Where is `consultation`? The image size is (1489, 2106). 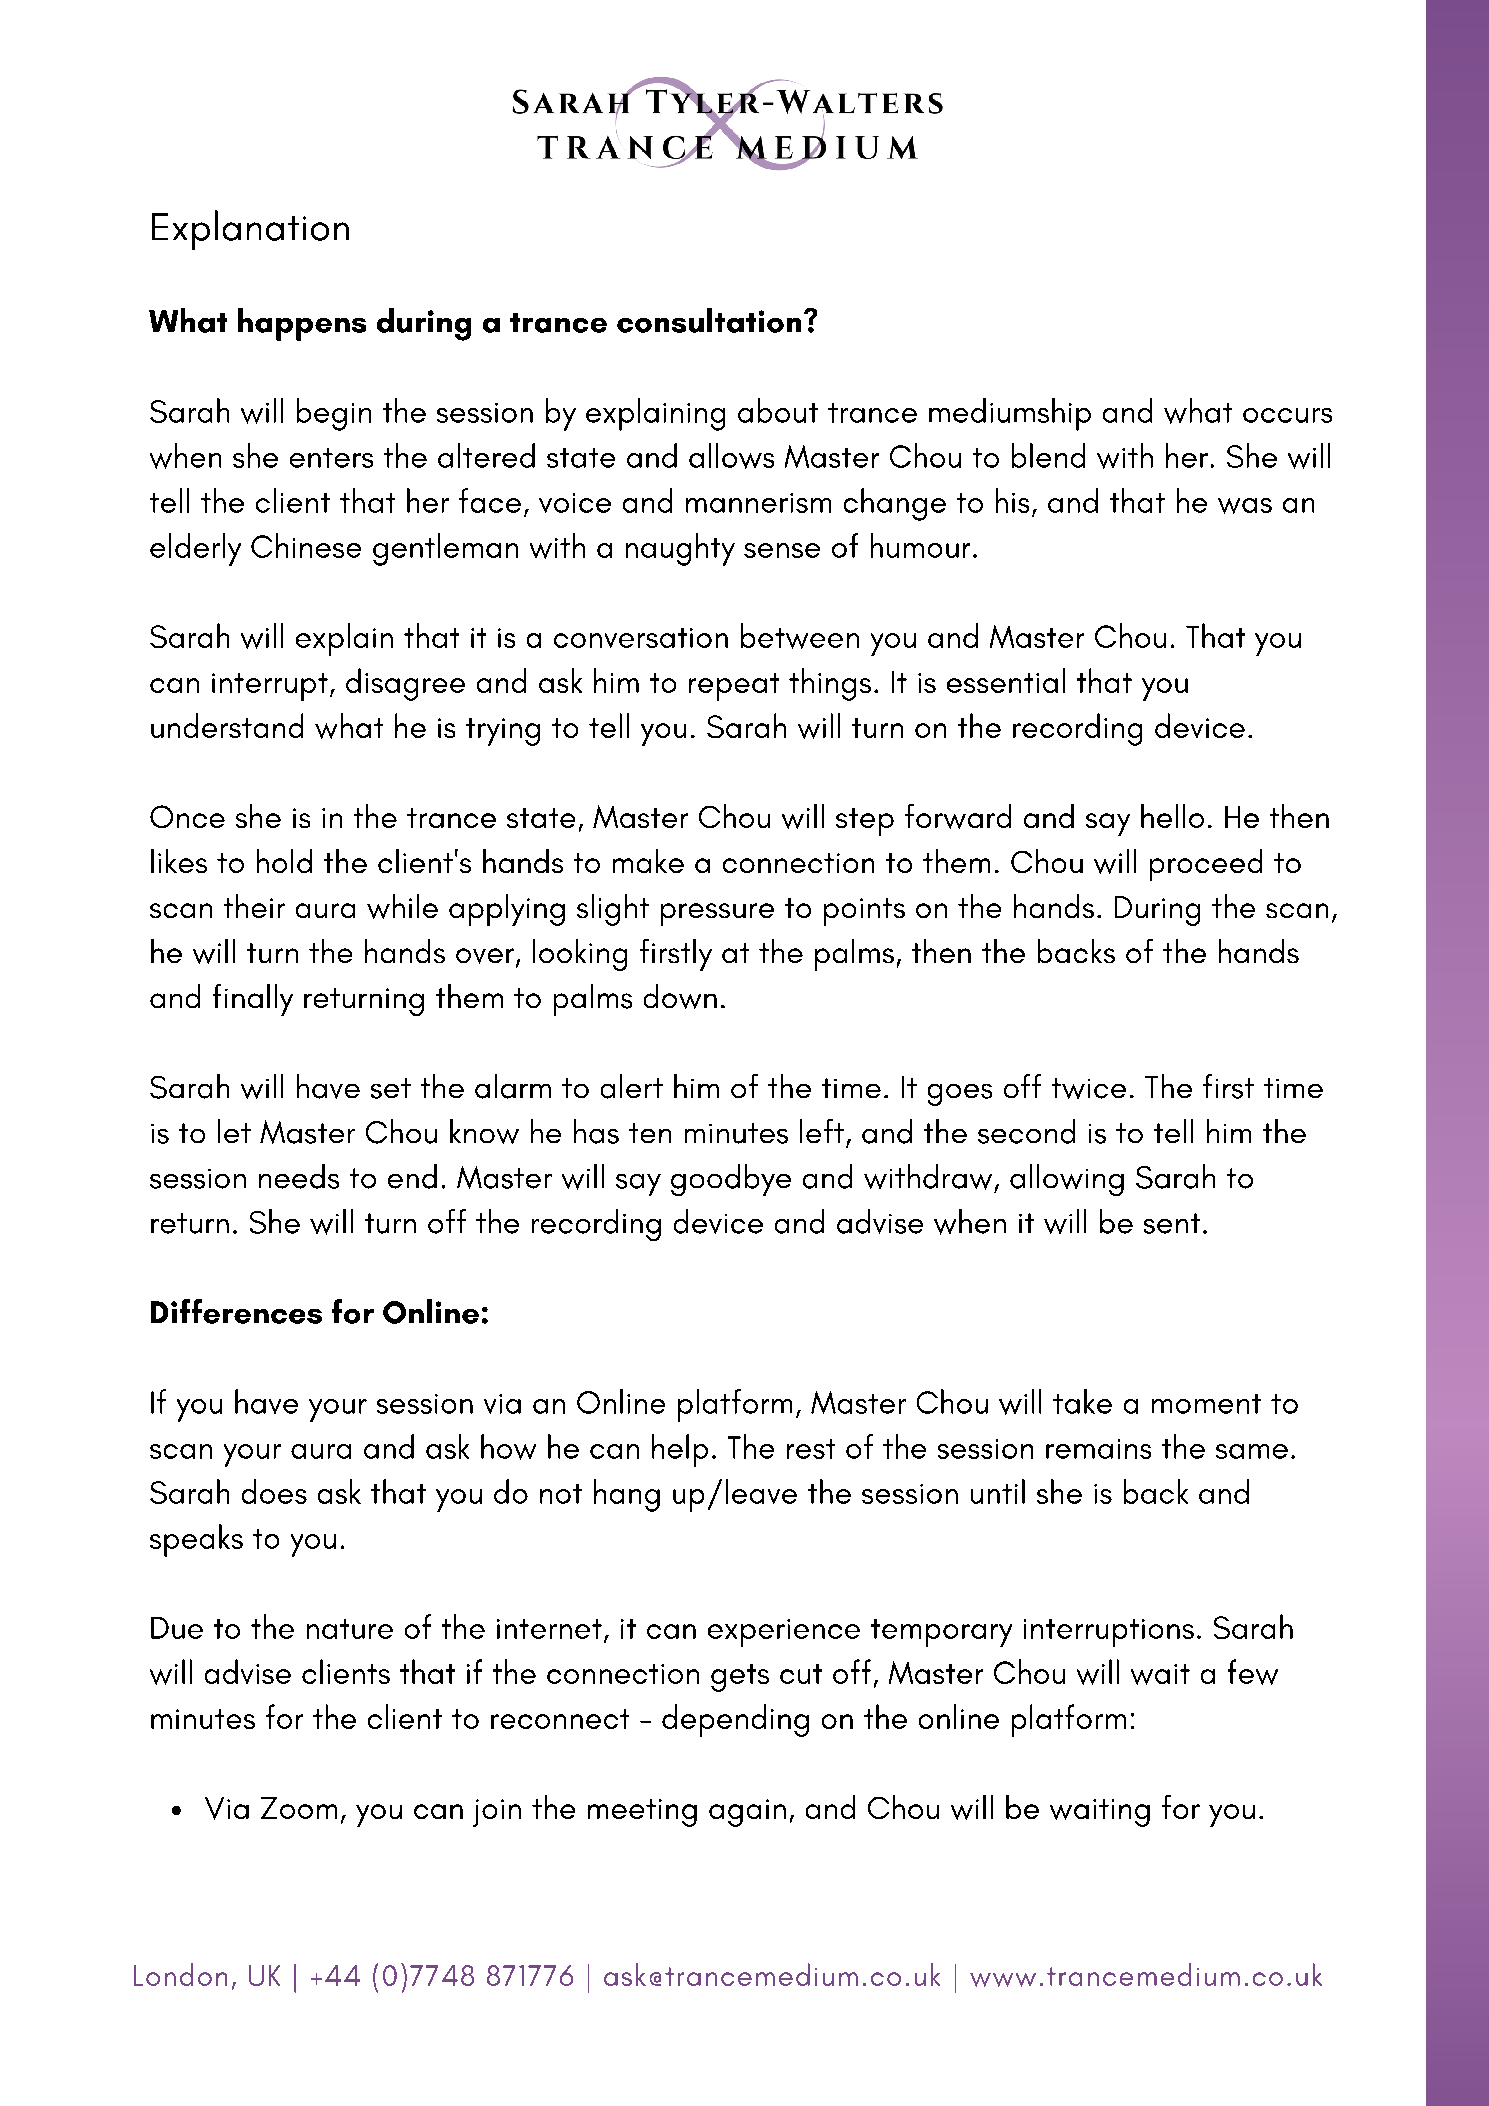 consultation is located at coordinates (709, 320).
